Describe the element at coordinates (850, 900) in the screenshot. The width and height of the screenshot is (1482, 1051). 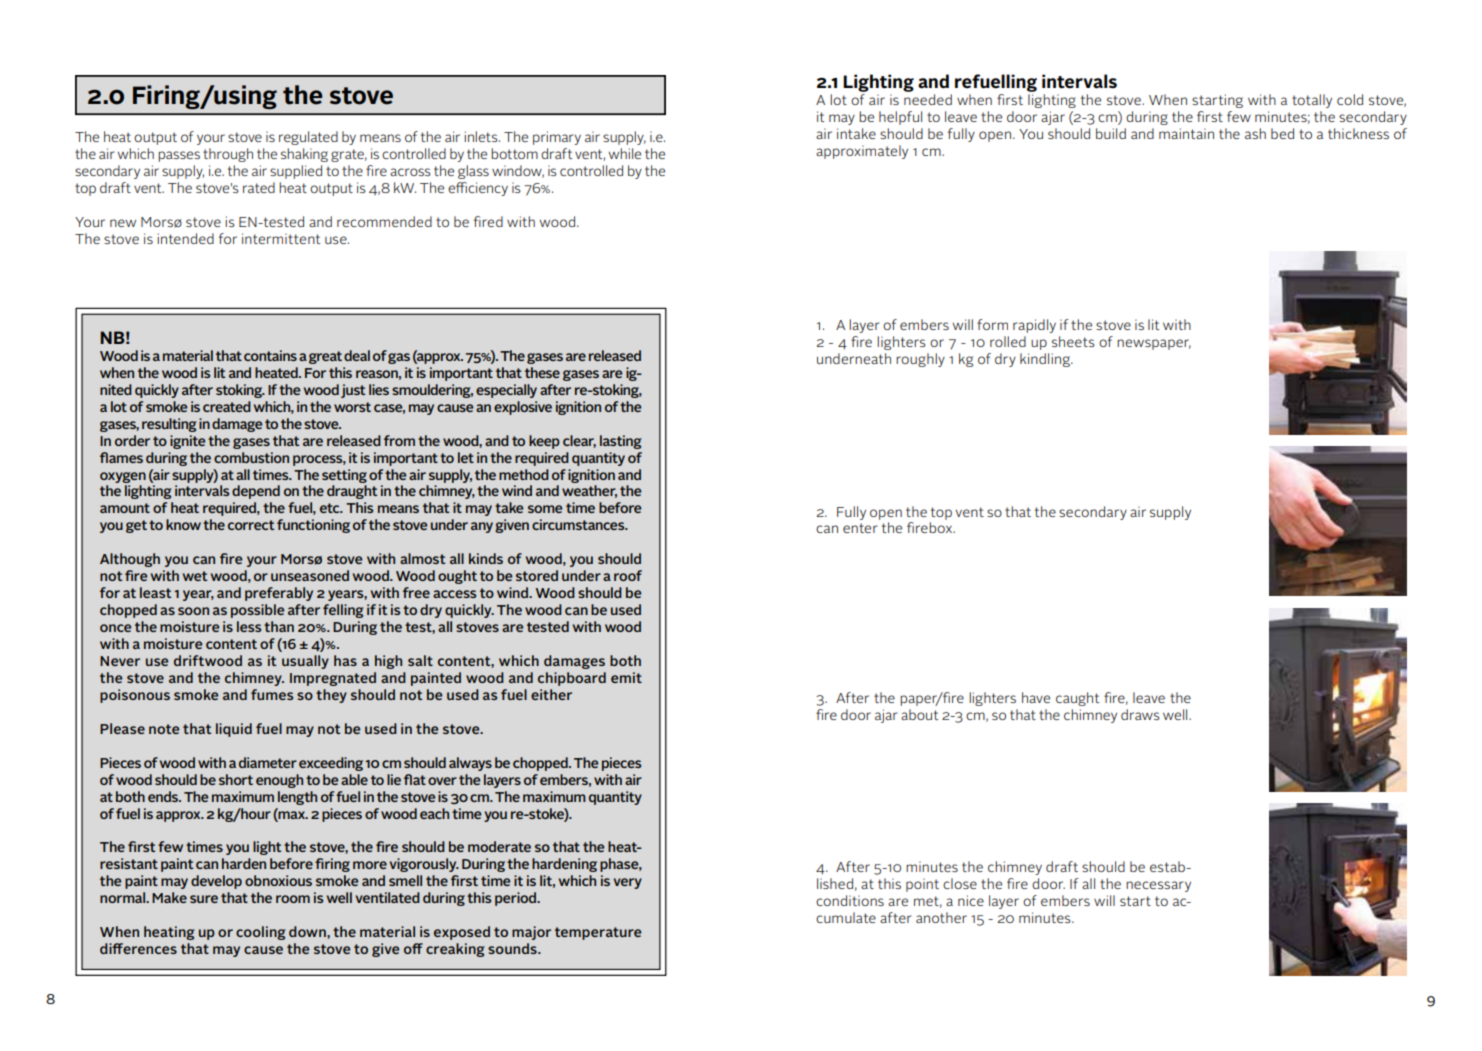
I see `conditions` at that location.
